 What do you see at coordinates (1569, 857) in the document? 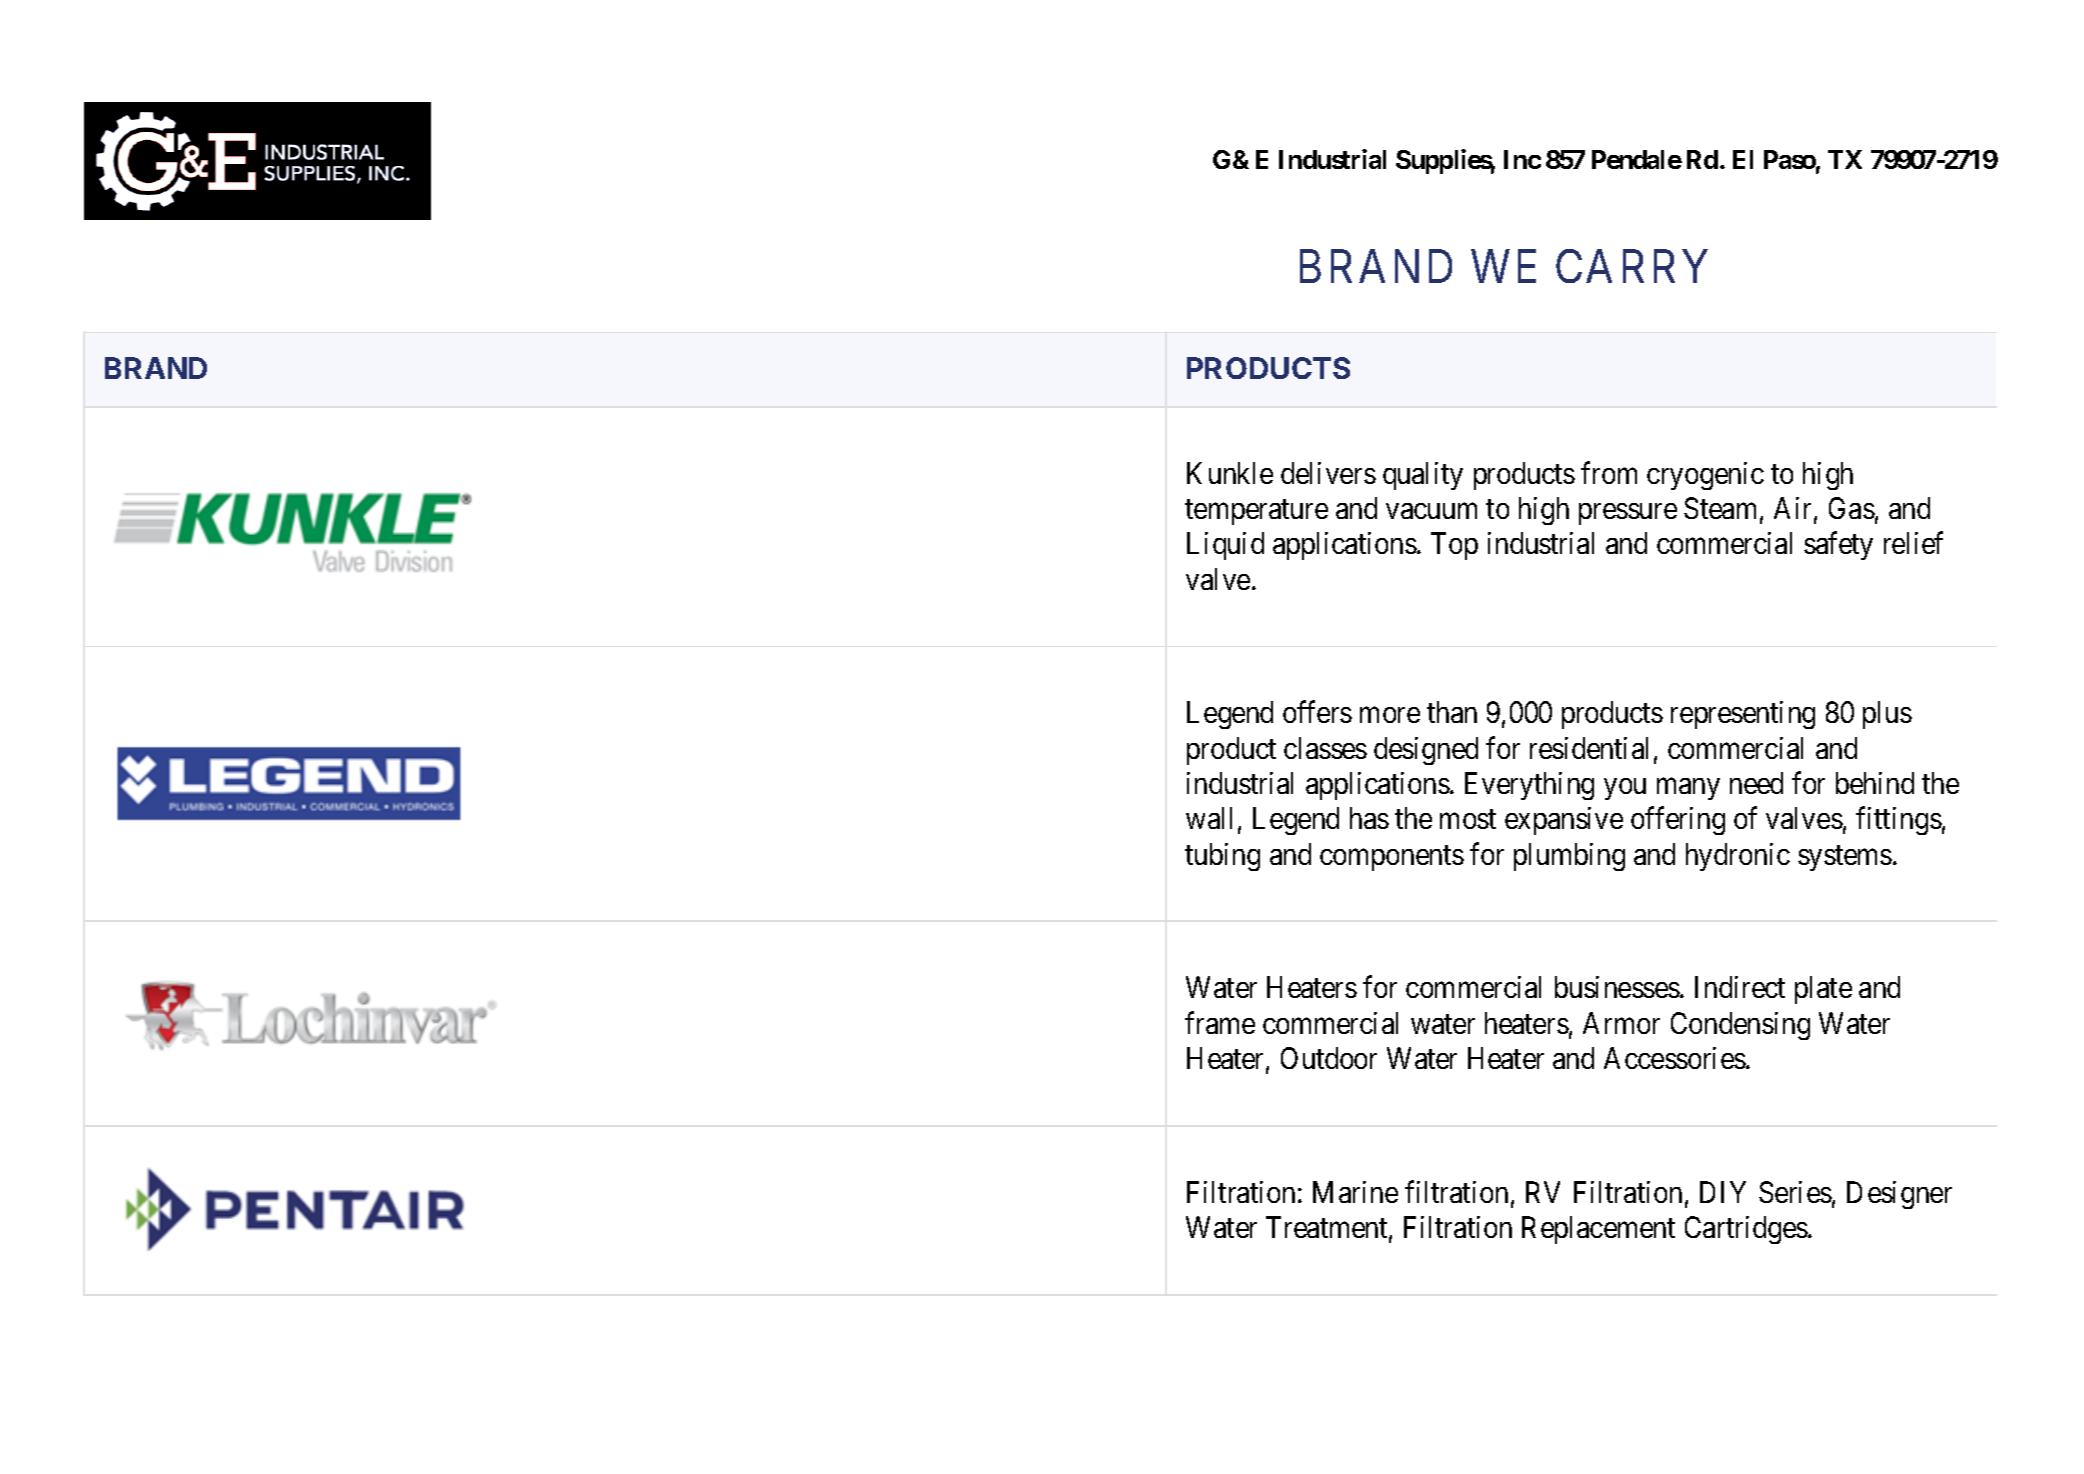
I see `plumbing` at bounding box center [1569, 857].
